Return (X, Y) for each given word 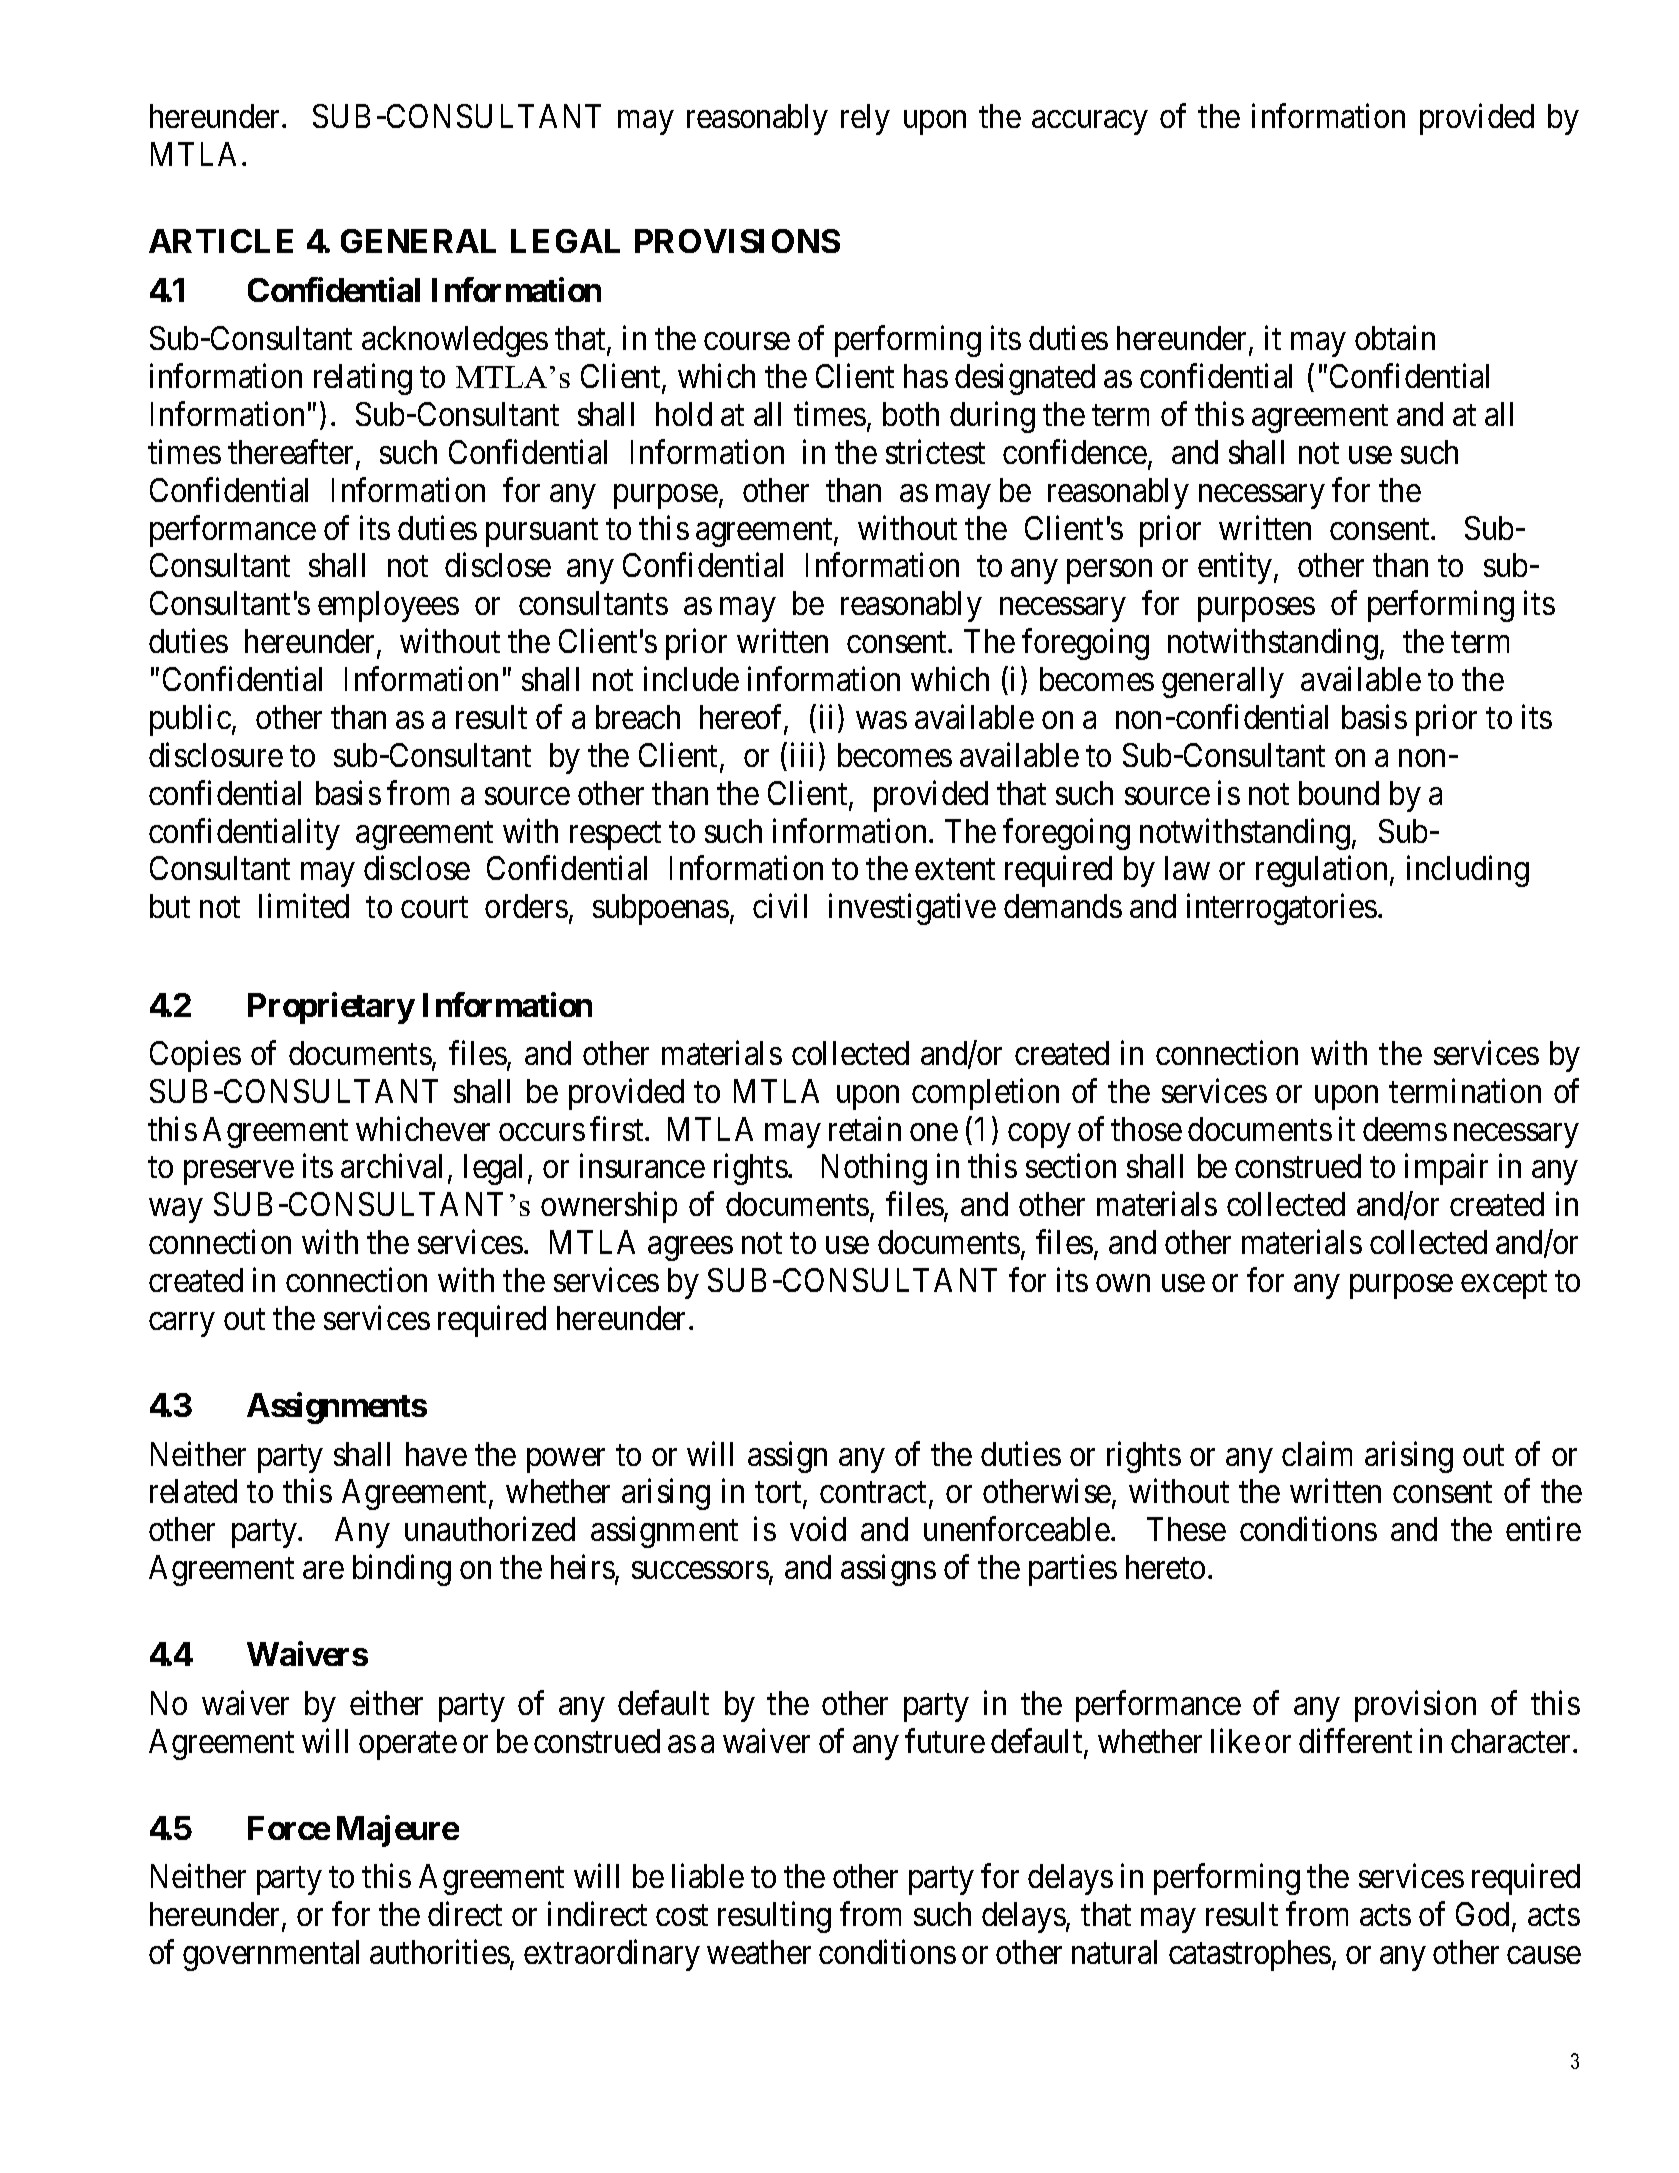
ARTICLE (221, 241)
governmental (271, 1955)
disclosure (216, 754)
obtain (1395, 338)
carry (181, 1325)
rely (865, 119)
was (881, 720)
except (1504, 1285)
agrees (690, 1249)
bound (1339, 793)
